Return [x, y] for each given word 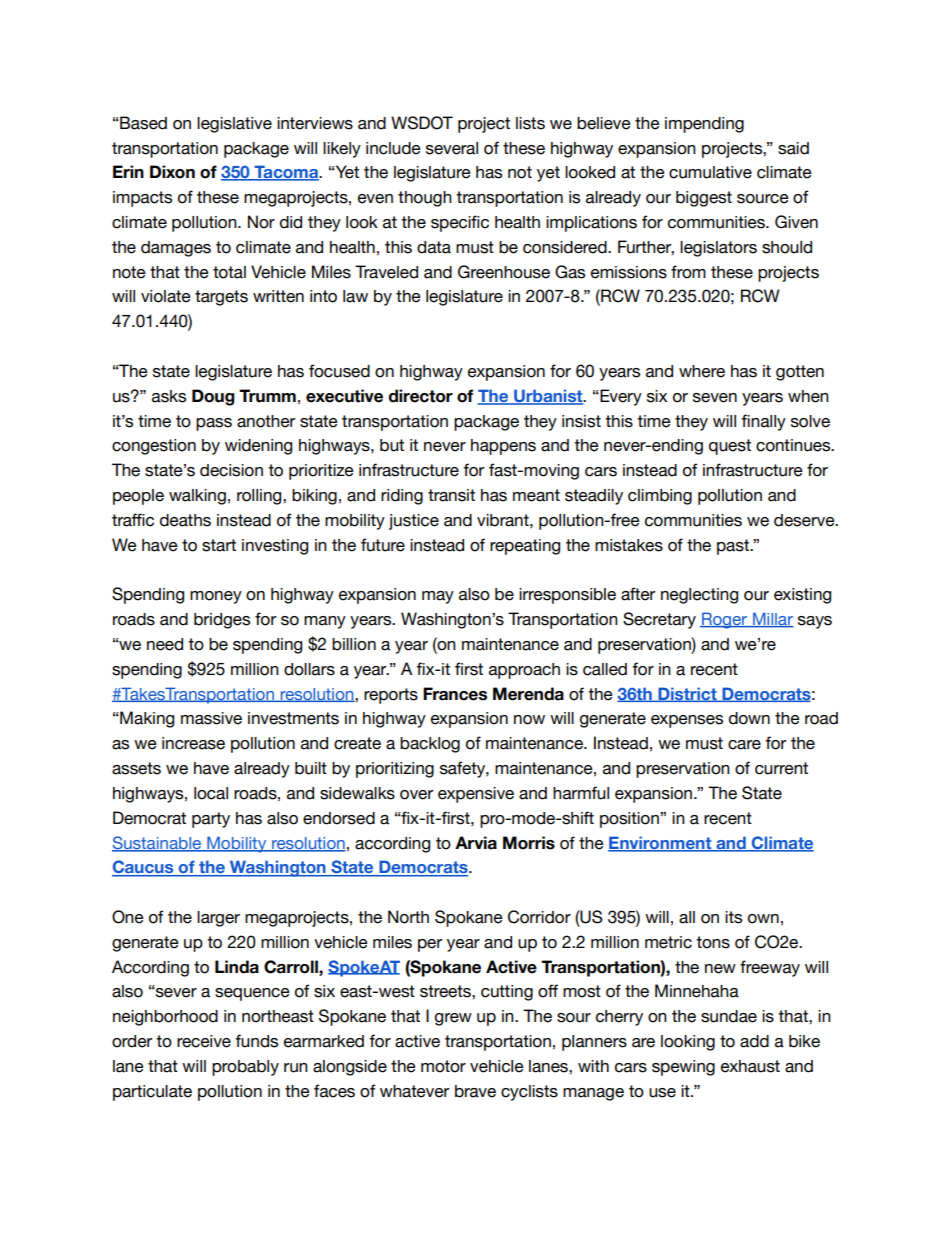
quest [730, 447]
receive [204, 1041]
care [744, 745]
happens [503, 447]
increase [193, 743]
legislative [234, 125]
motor [443, 1066]
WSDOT [422, 123]
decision [231, 470]
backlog [430, 745]
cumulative [710, 172]
